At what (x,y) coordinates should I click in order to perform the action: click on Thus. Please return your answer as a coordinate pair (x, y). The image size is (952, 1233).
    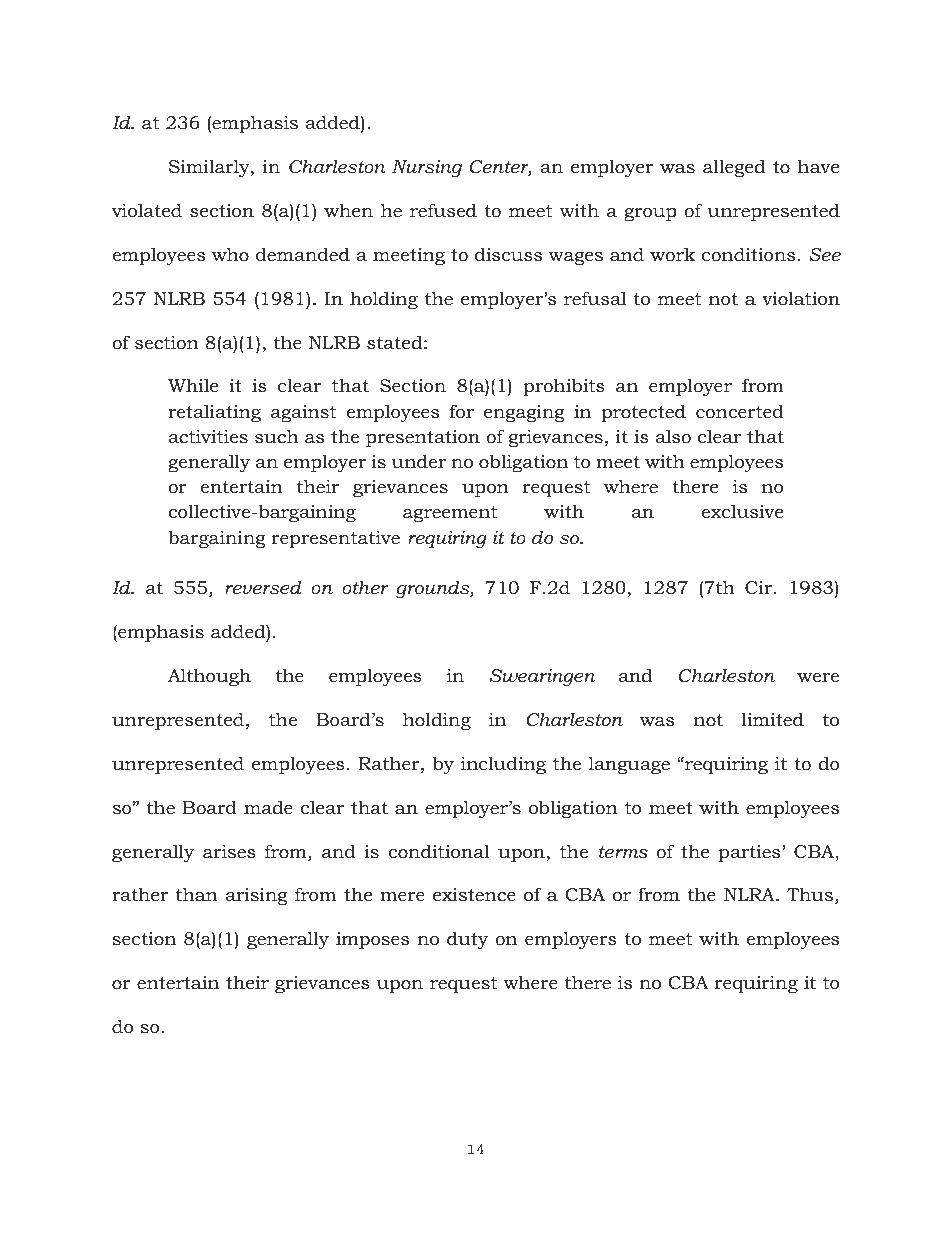
    Looking at the image, I should click on (810, 894).
